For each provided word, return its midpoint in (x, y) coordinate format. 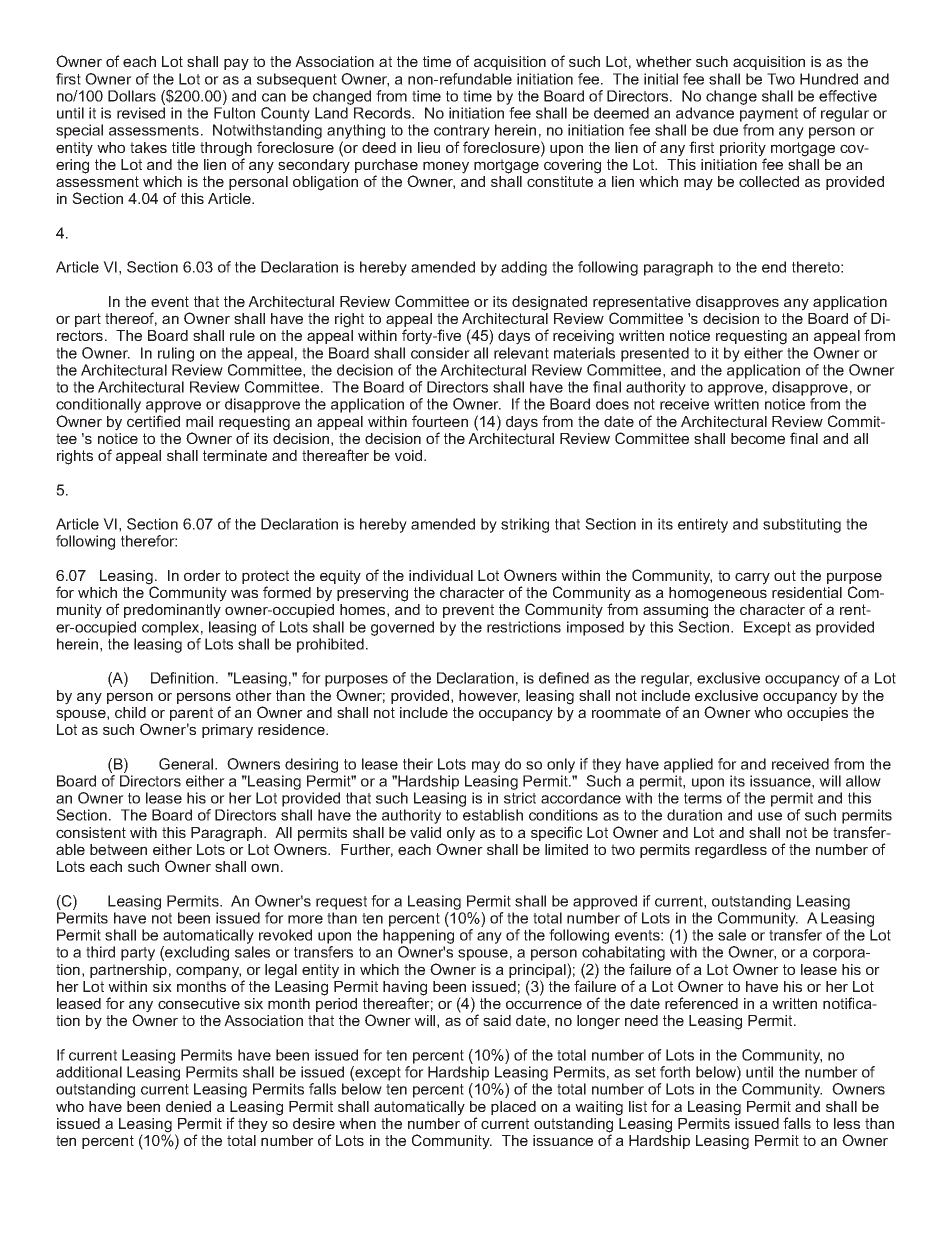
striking (525, 525)
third (100, 952)
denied (188, 1106)
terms (703, 798)
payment (769, 115)
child (130, 712)
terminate (235, 455)
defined (564, 678)
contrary (462, 133)
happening (418, 936)
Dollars (132, 96)
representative (642, 304)
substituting (802, 525)
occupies (817, 714)
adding (524, 268)
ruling (176, 354)
